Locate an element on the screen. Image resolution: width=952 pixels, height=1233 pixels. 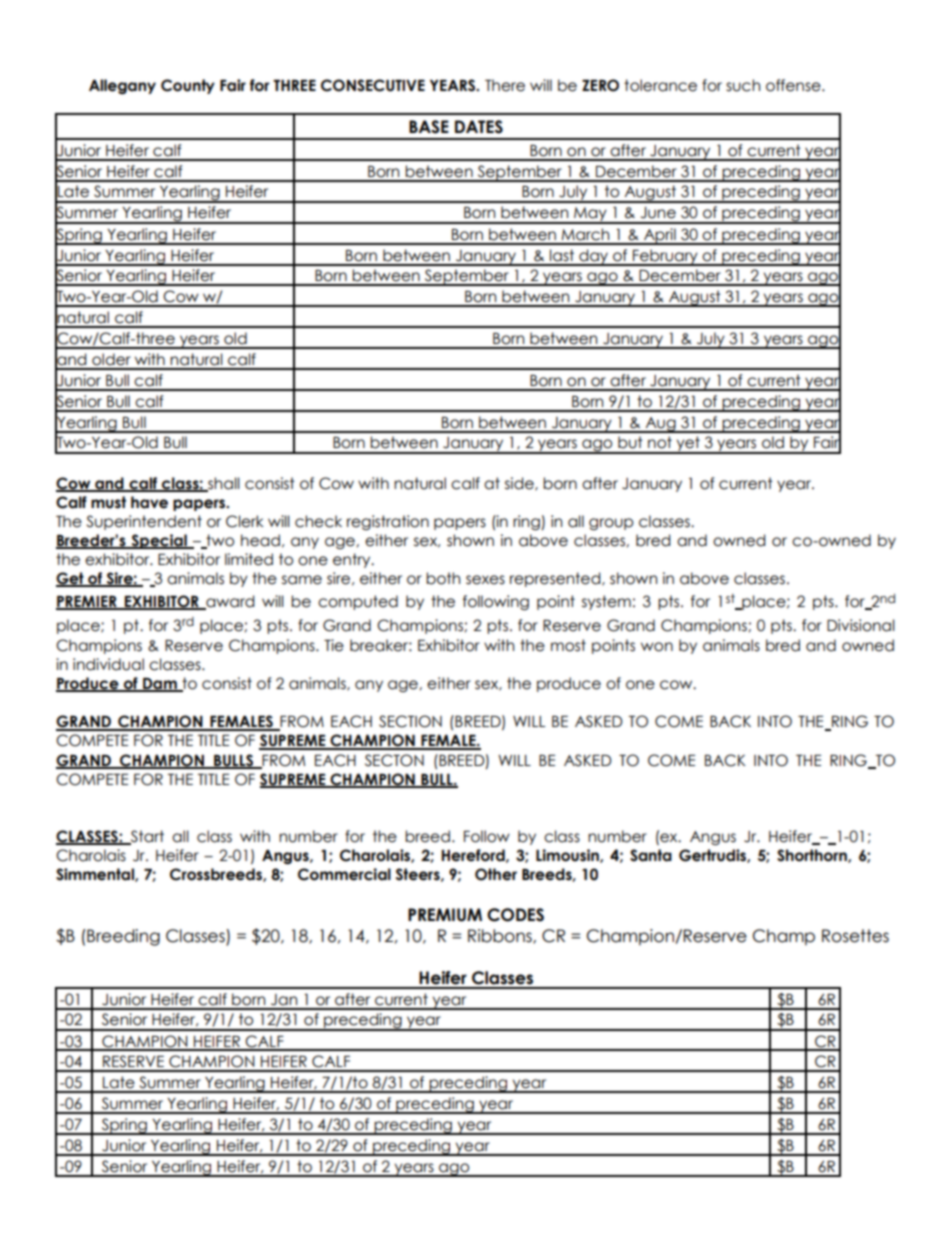
County is located at coordinates (188, 86).
